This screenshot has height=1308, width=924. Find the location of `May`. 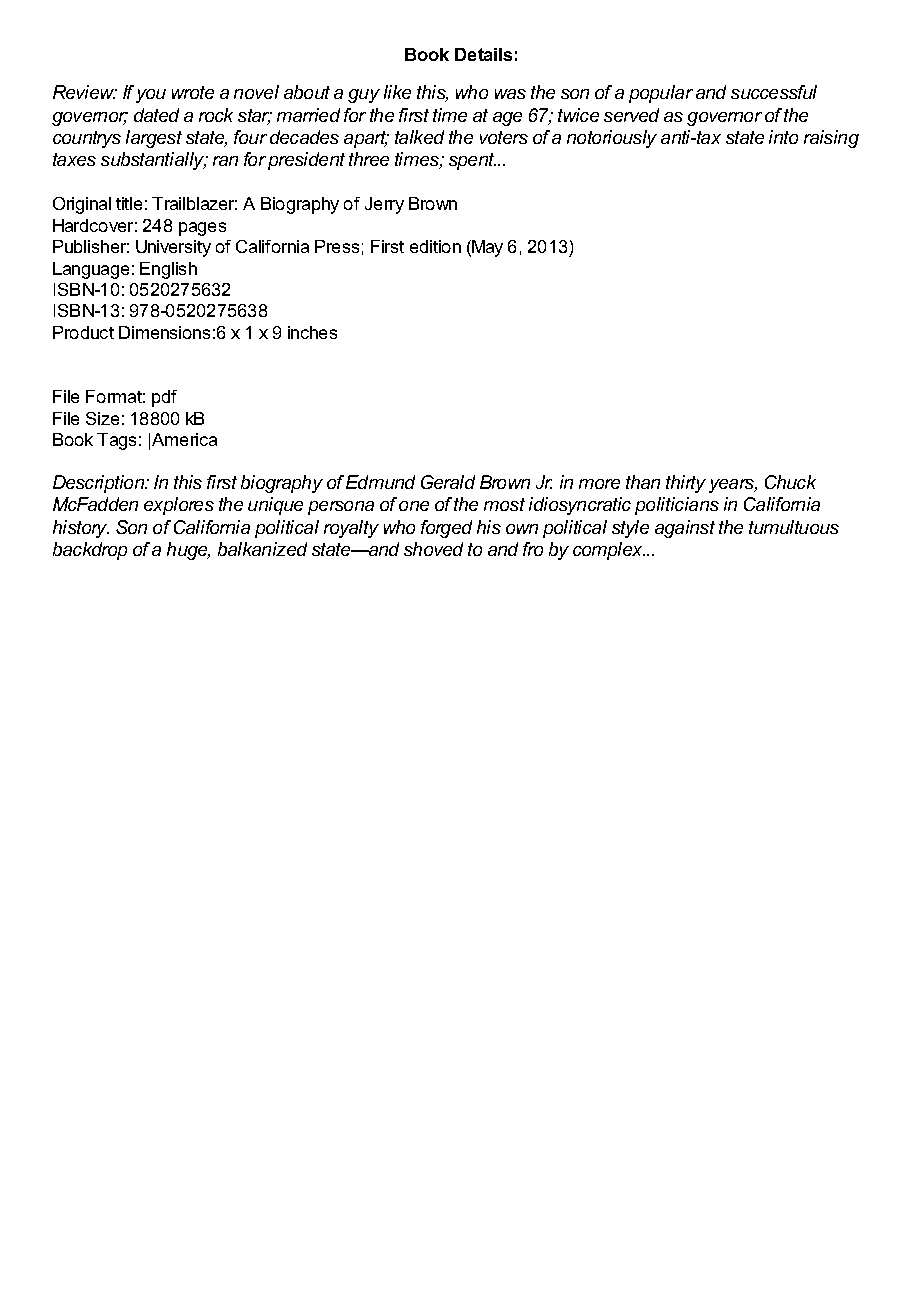

May is located at coordinates (486, 248).
